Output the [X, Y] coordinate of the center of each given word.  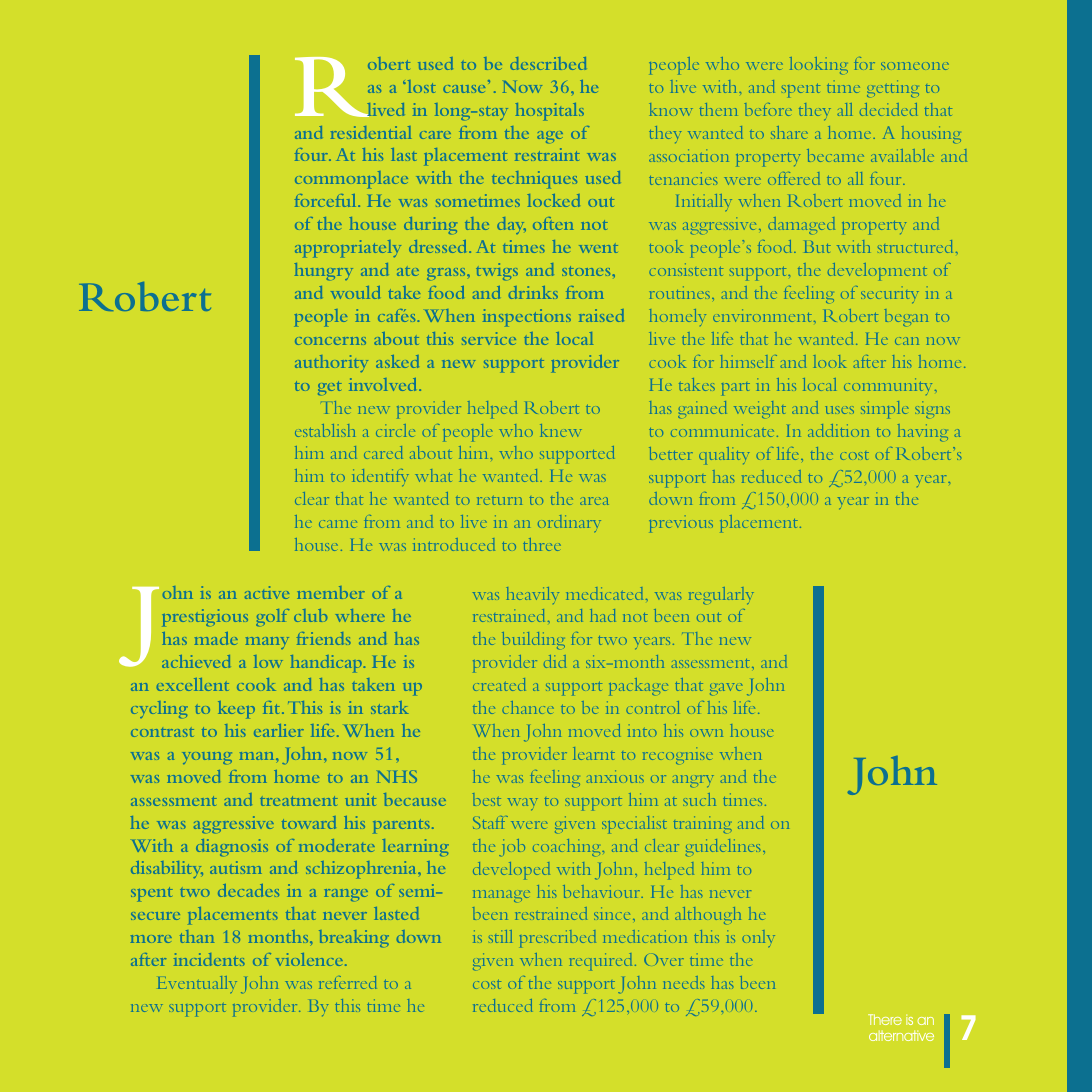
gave [726, 689]
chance [528, 707]
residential [371, 132]
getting [893, 88]
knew [561, 430]
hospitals [550, 112]
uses [839, 410]
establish [325, 430]
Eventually [197, 984]
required [603, 962]
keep [236, 710]
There [885, 1019]
